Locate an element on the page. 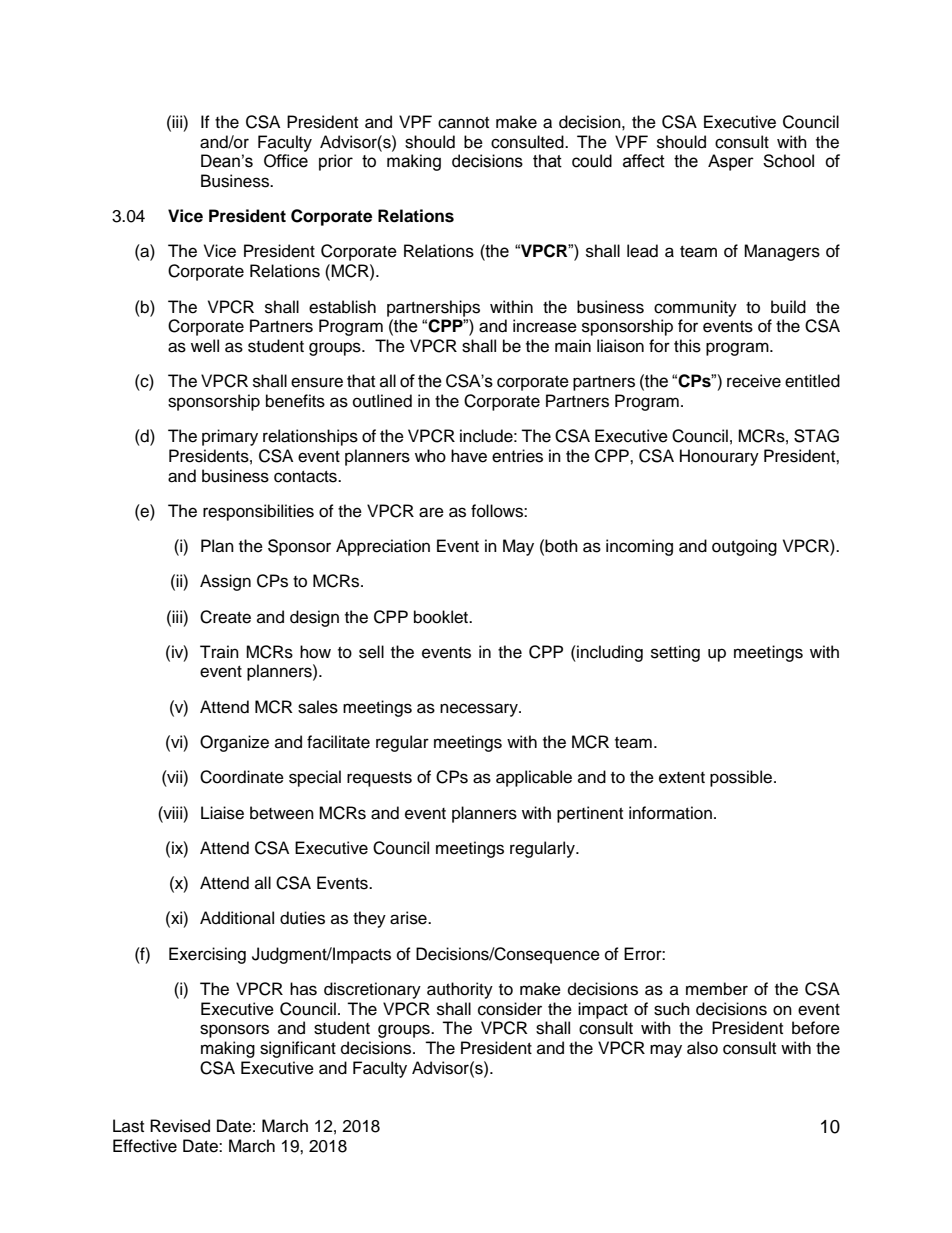 Image resolution: width=952 pixels, height=1233 pixels. Revised is located at coordinates (180, 1126).
